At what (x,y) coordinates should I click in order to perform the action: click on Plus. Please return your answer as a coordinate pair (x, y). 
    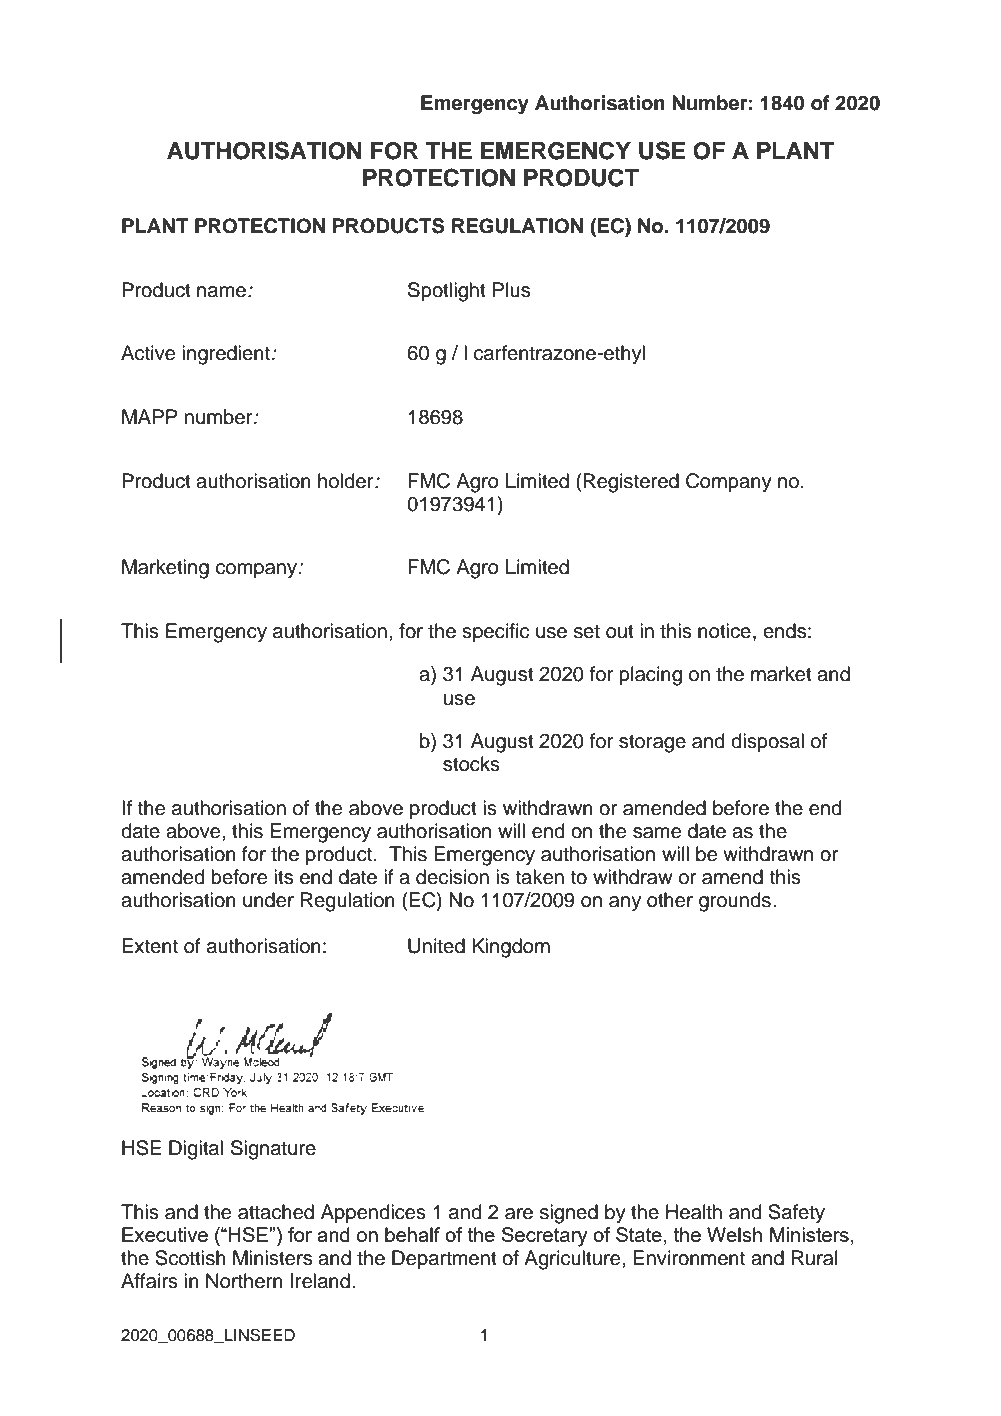
    Looking at the image, I should click on (511, 290).
